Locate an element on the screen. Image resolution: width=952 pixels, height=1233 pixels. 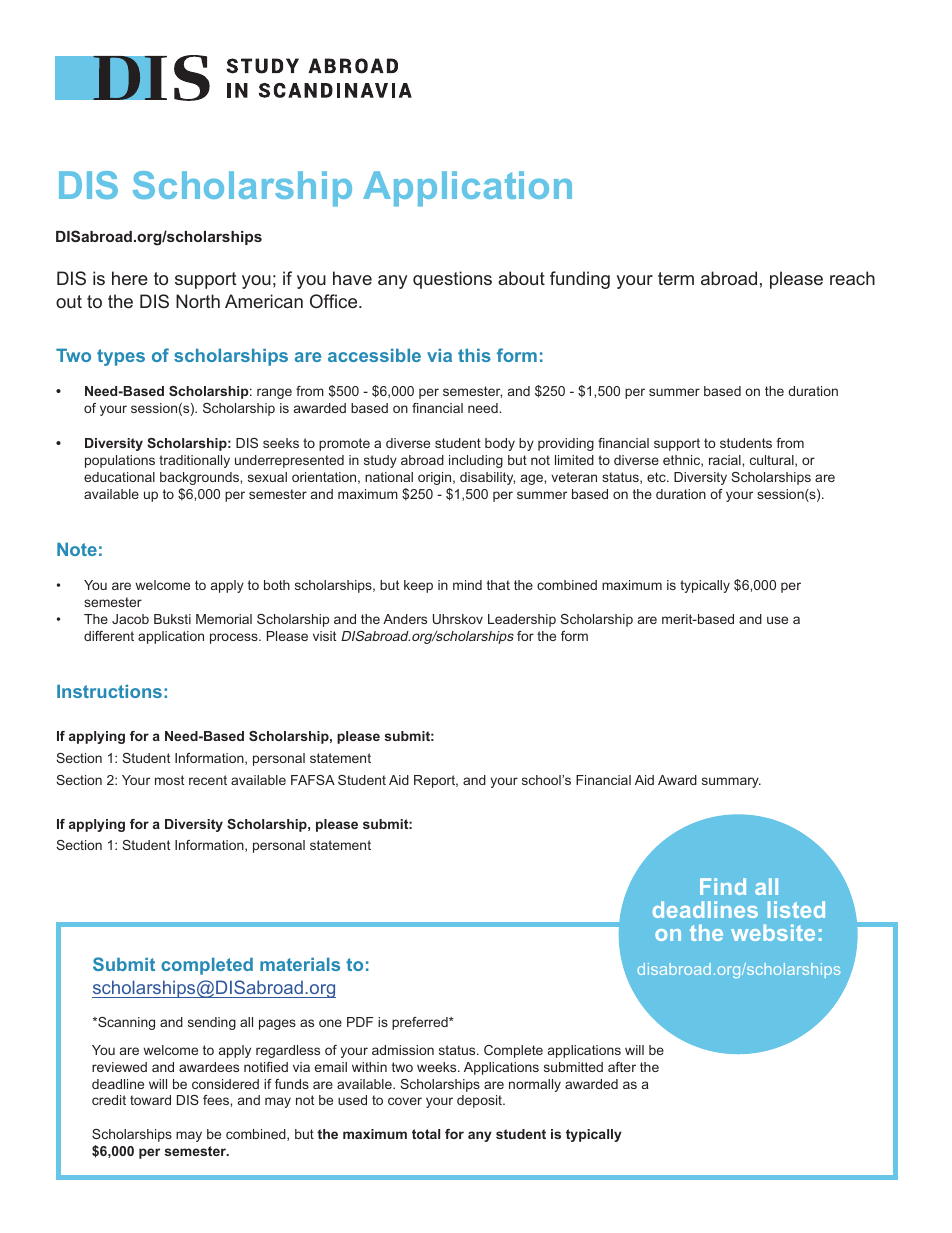
mind is located at coordinates (467, 585).
